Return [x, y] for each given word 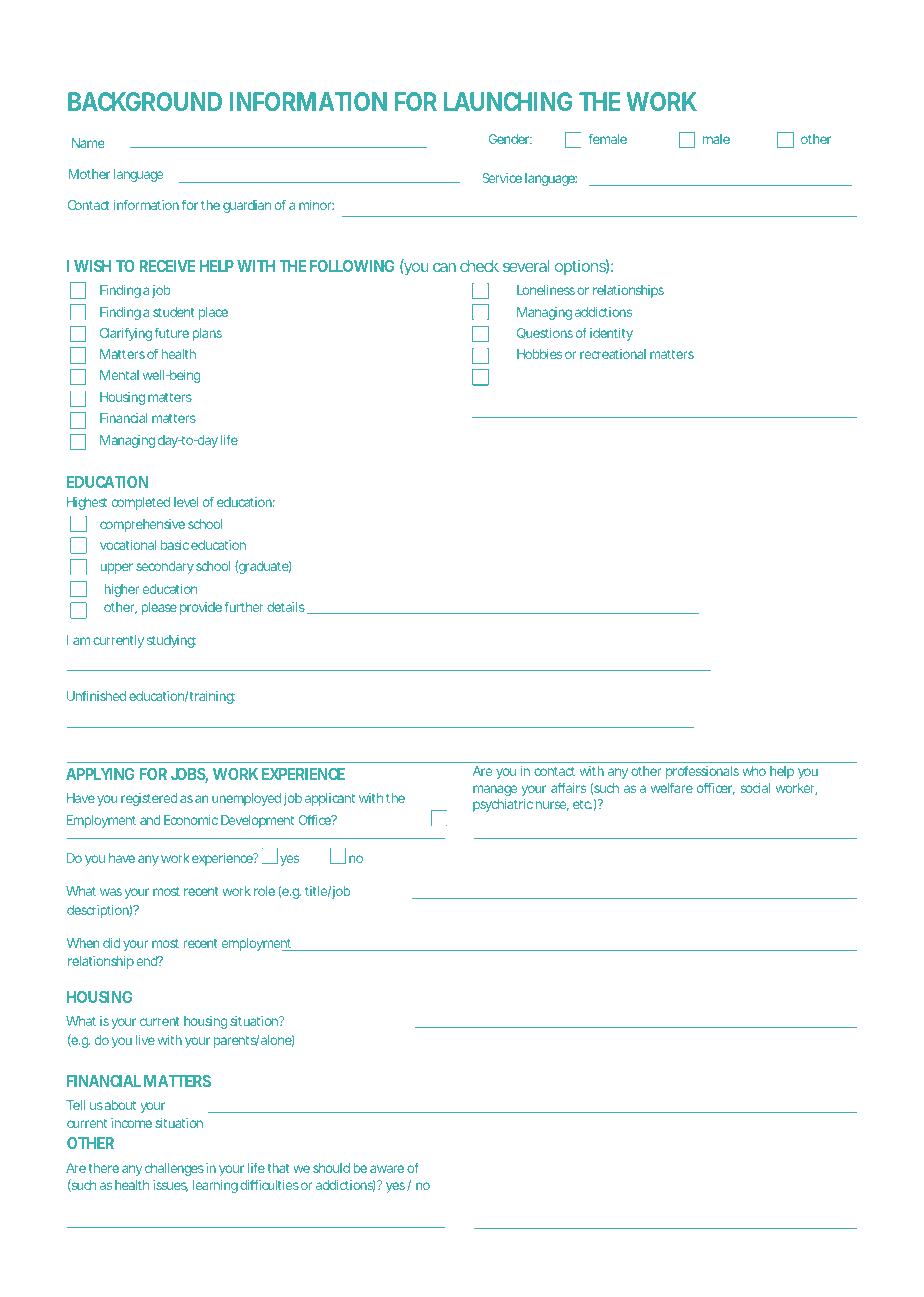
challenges [174, 1169]
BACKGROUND [145, 101]
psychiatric [503, 805]
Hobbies [539, 354]
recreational [613, 354]
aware [387, 1169]
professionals [702, 772]
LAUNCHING [508, 101]
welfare [672, 787]
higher [121, 590]
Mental [119, 375]
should [331, 1168]
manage [495, 790]
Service [502, 178]
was [111, 892]
